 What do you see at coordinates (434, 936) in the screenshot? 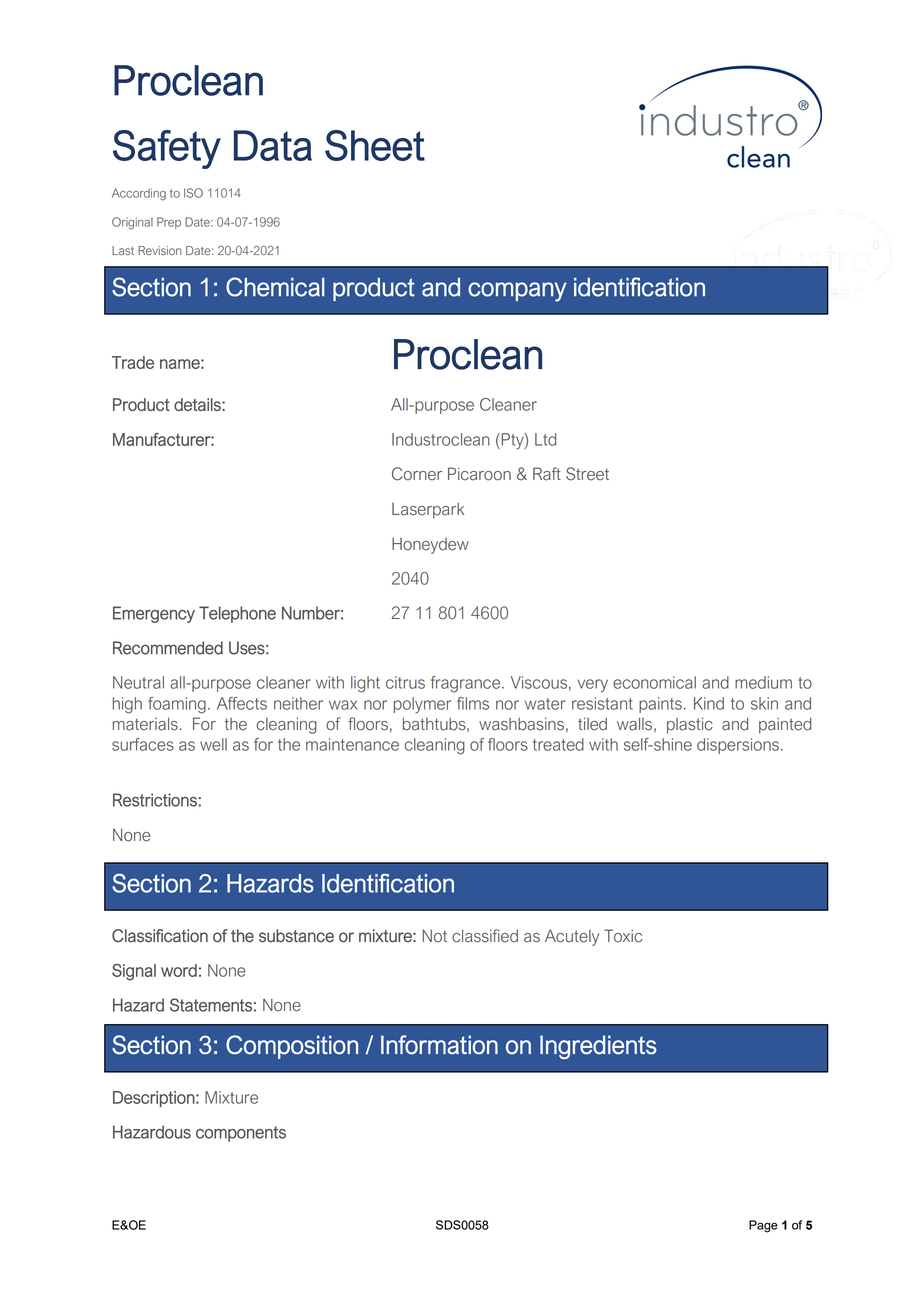
I see `Not` at bounding box center [434, 936].
